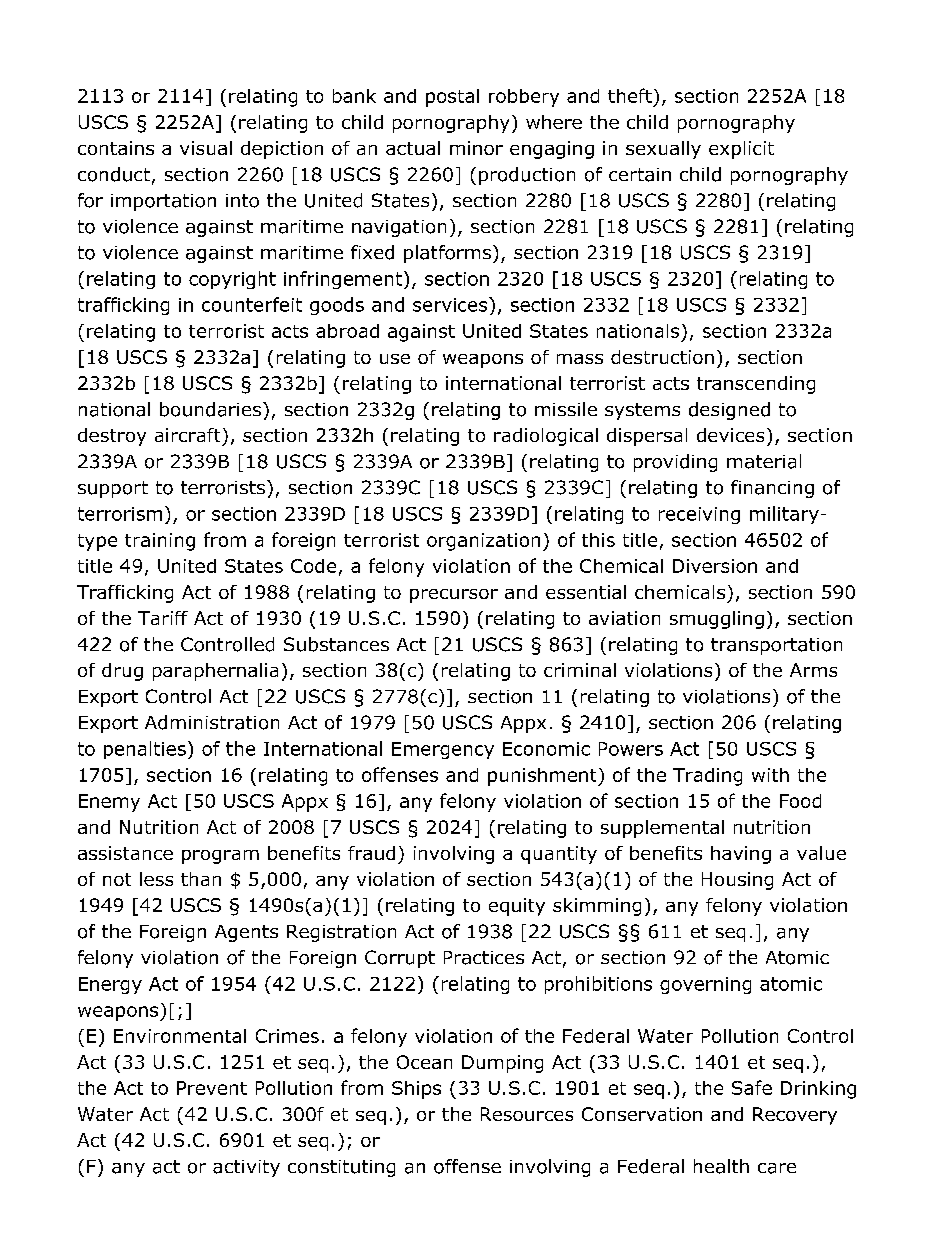 This screenshot has height=1233, width=952. Describe the element at coordinates (741, 150) in the screenshot. I see `explicit` at that location.
